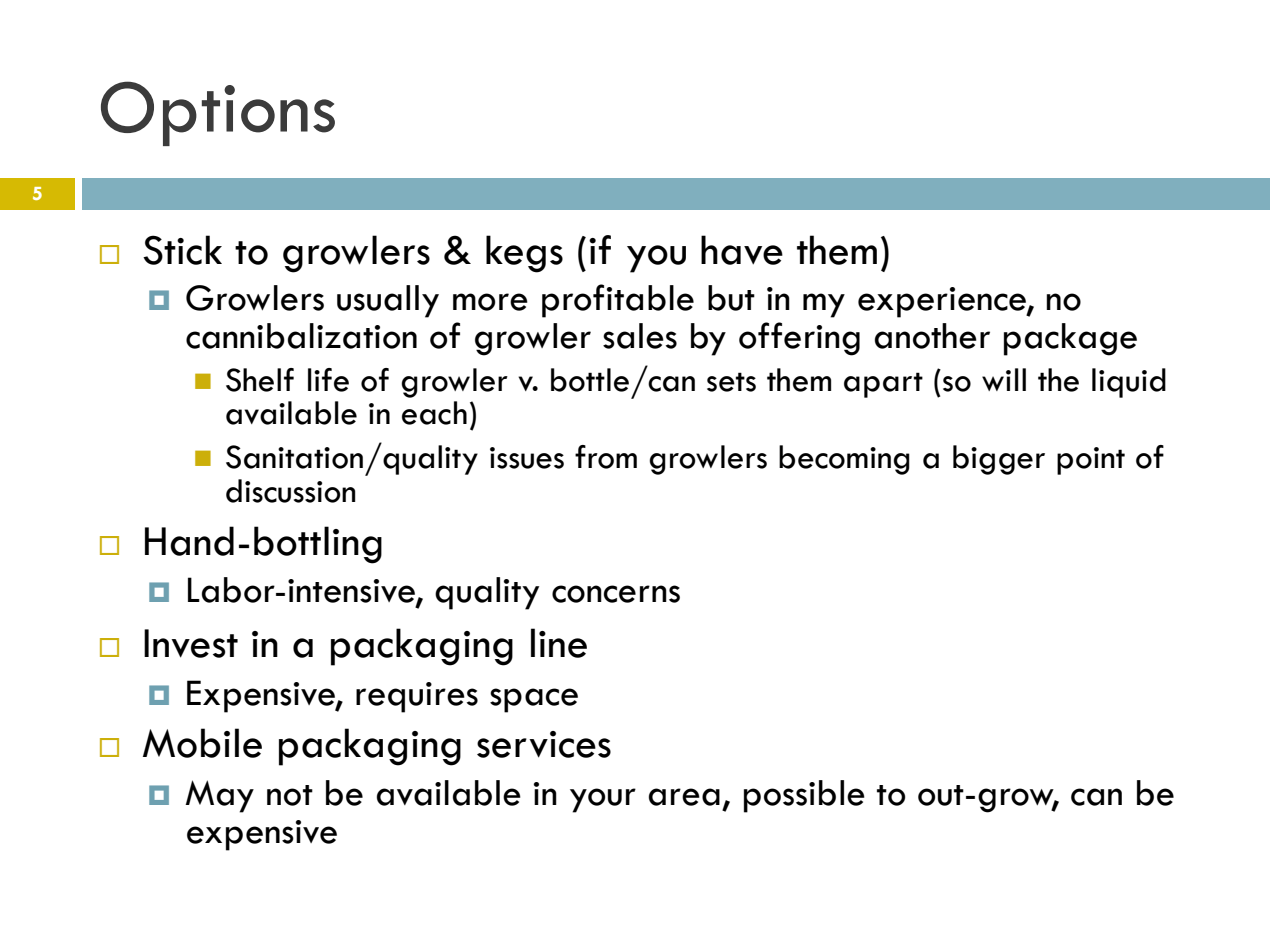  What do you see at coordinates (684, 797) in the screenshot?
I see `area` at bounding box center [684, 797].
